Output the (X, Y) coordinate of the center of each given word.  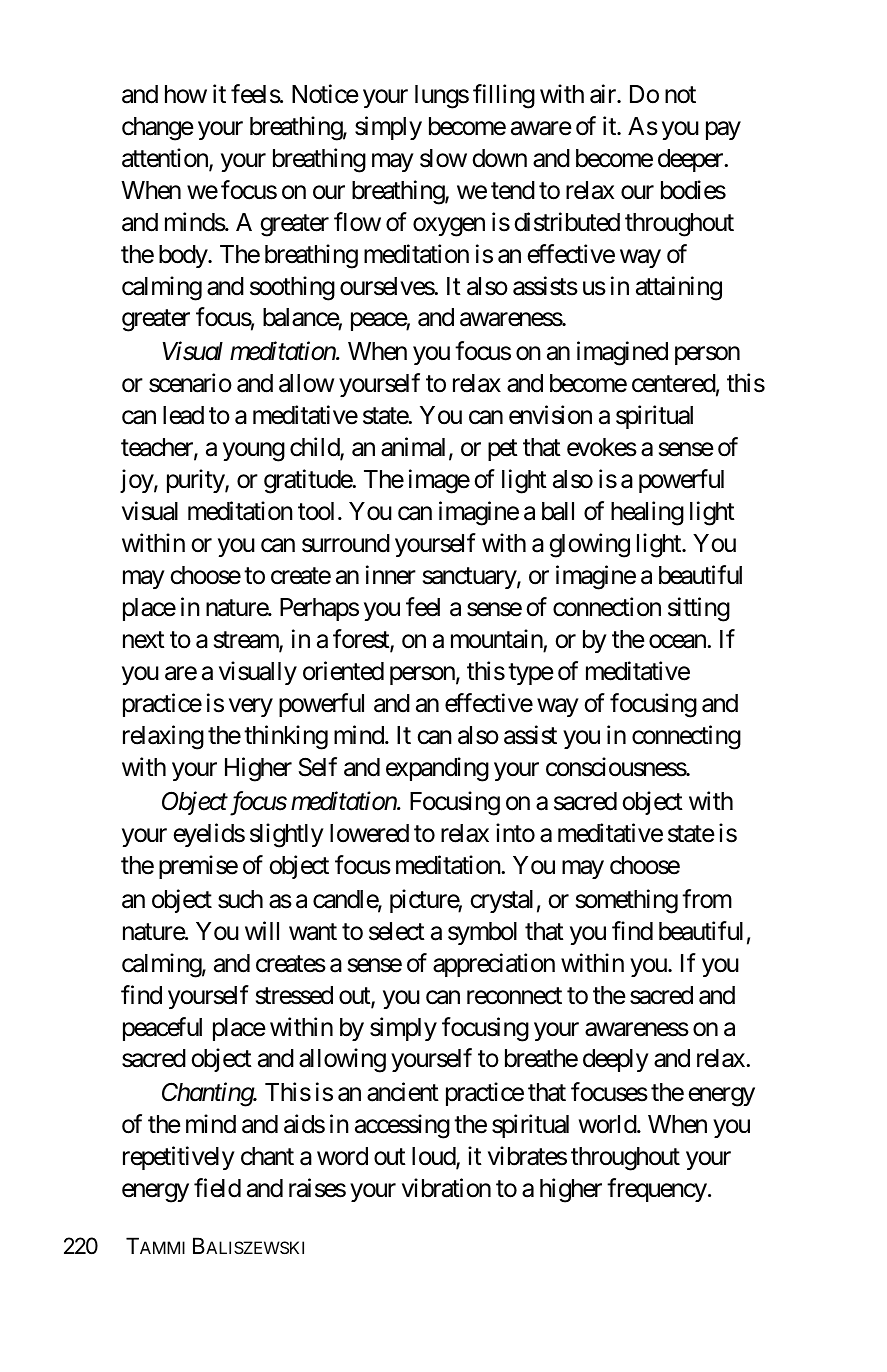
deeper (691, 160)
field (217, 1188)
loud (434, 1157)
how (186, 94)
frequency (657, 1190)
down (499, 158)
